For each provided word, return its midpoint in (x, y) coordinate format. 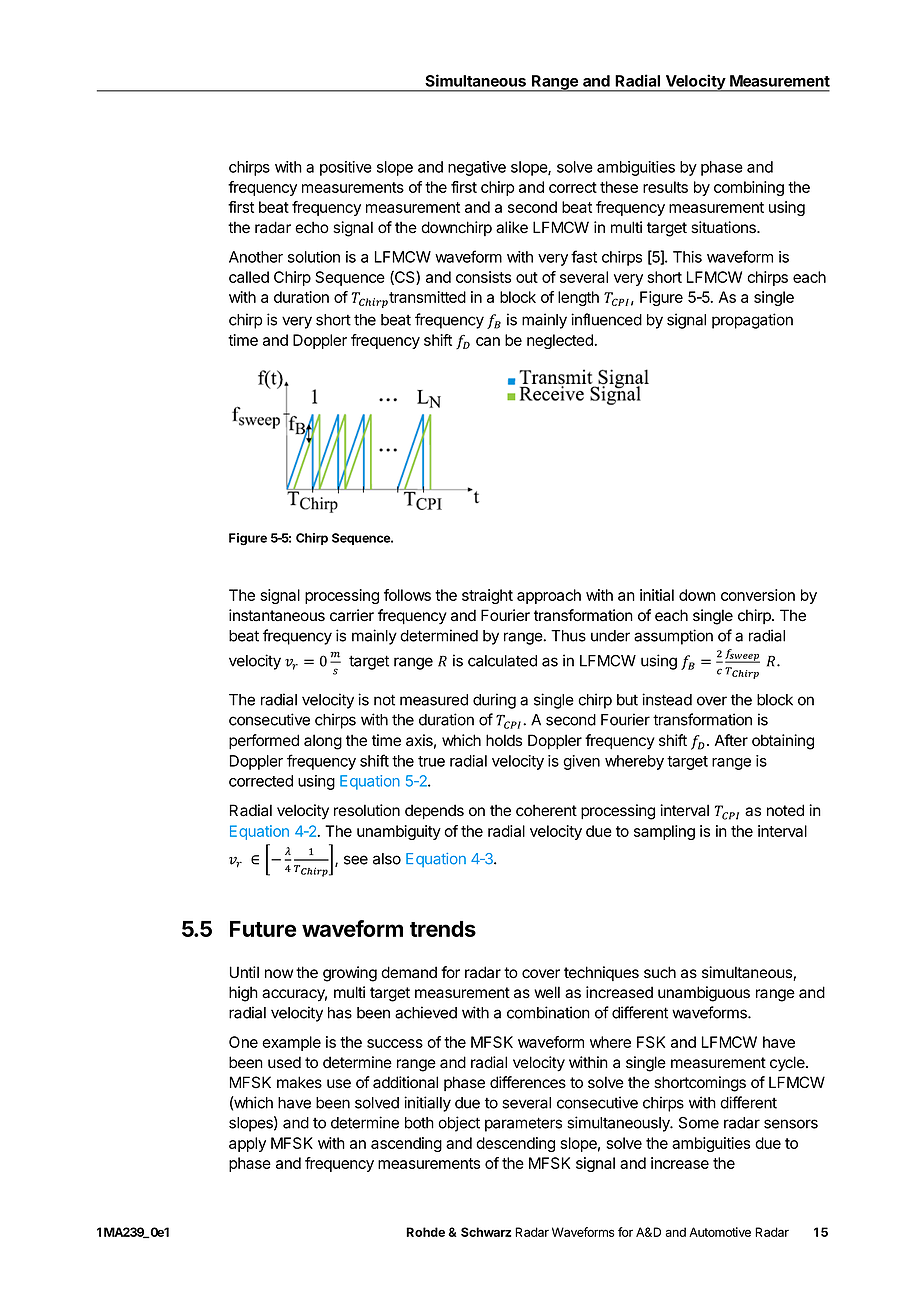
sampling (664, 832)
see (356, 860)
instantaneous (277, 615)
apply (247, 1144)
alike (512, 227)
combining (749, 188)
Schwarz (486, 1232)
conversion (758, 595)
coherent (546, 810)
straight (487, 596)
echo (312, 227)
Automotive (720, 1232)
